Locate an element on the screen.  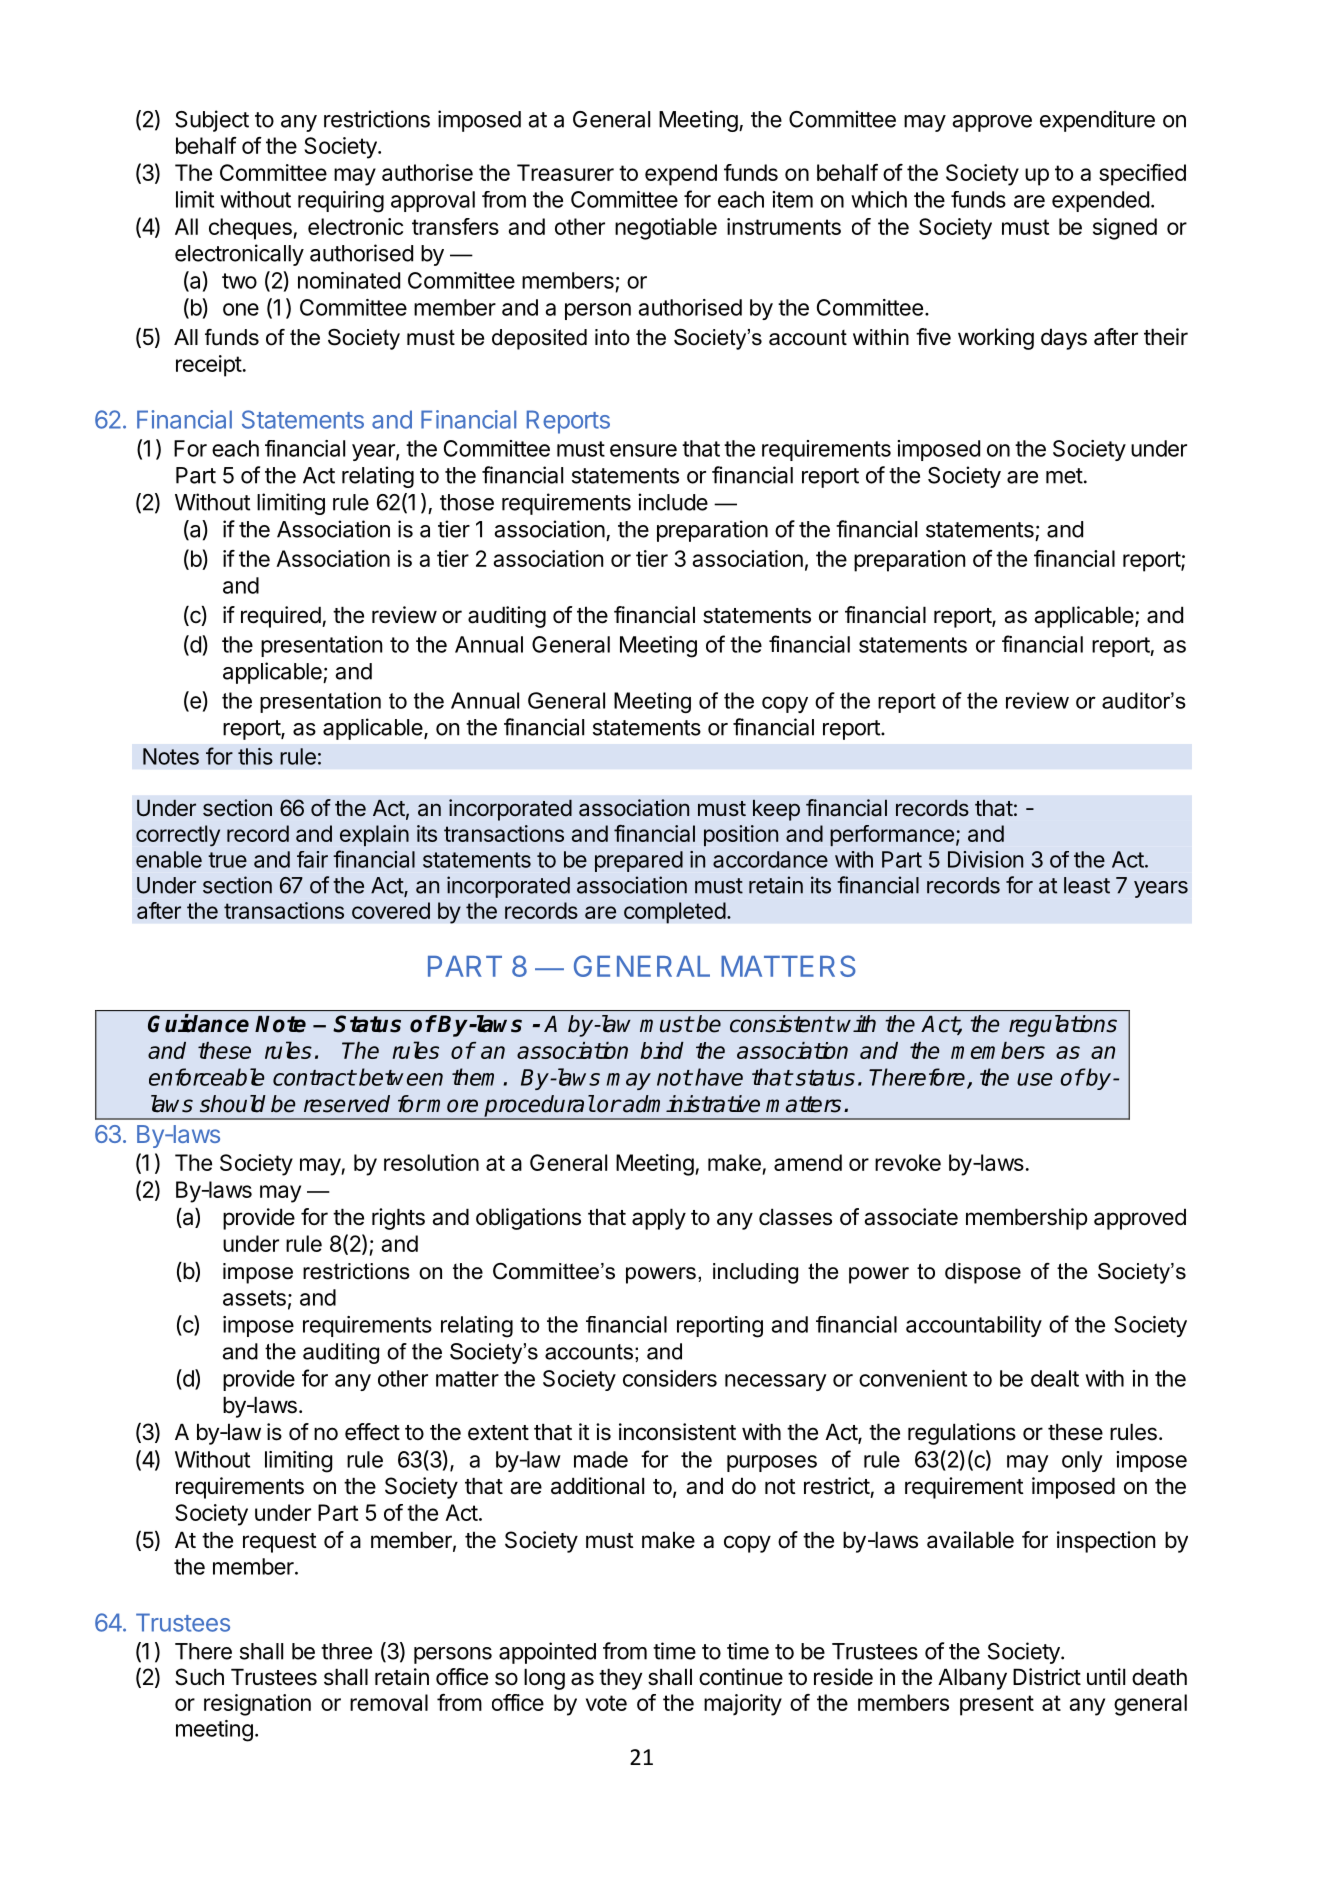
fair is located at coordinates (312, 859).
